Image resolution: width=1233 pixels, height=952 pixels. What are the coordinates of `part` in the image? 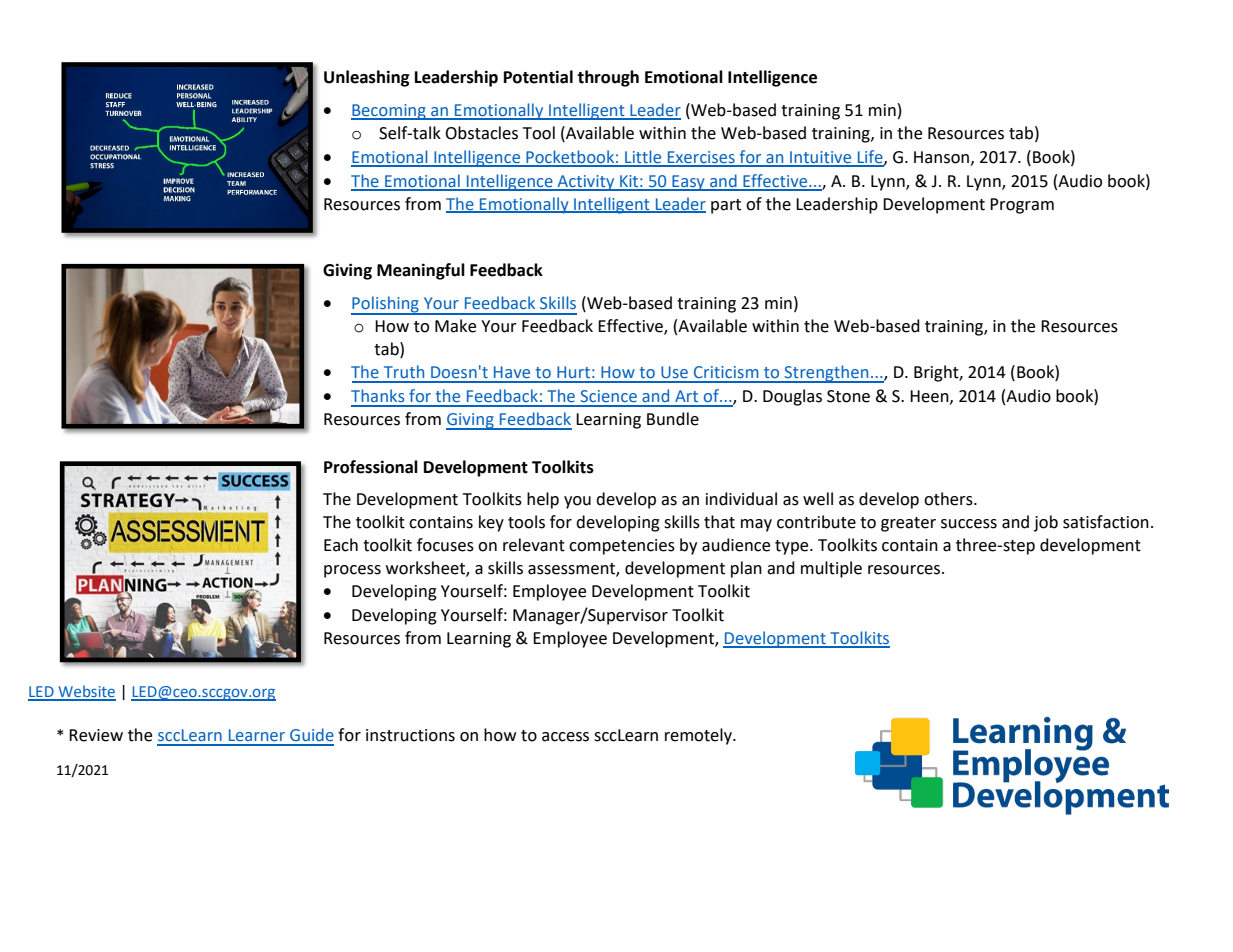 It's located at (726, 206).
